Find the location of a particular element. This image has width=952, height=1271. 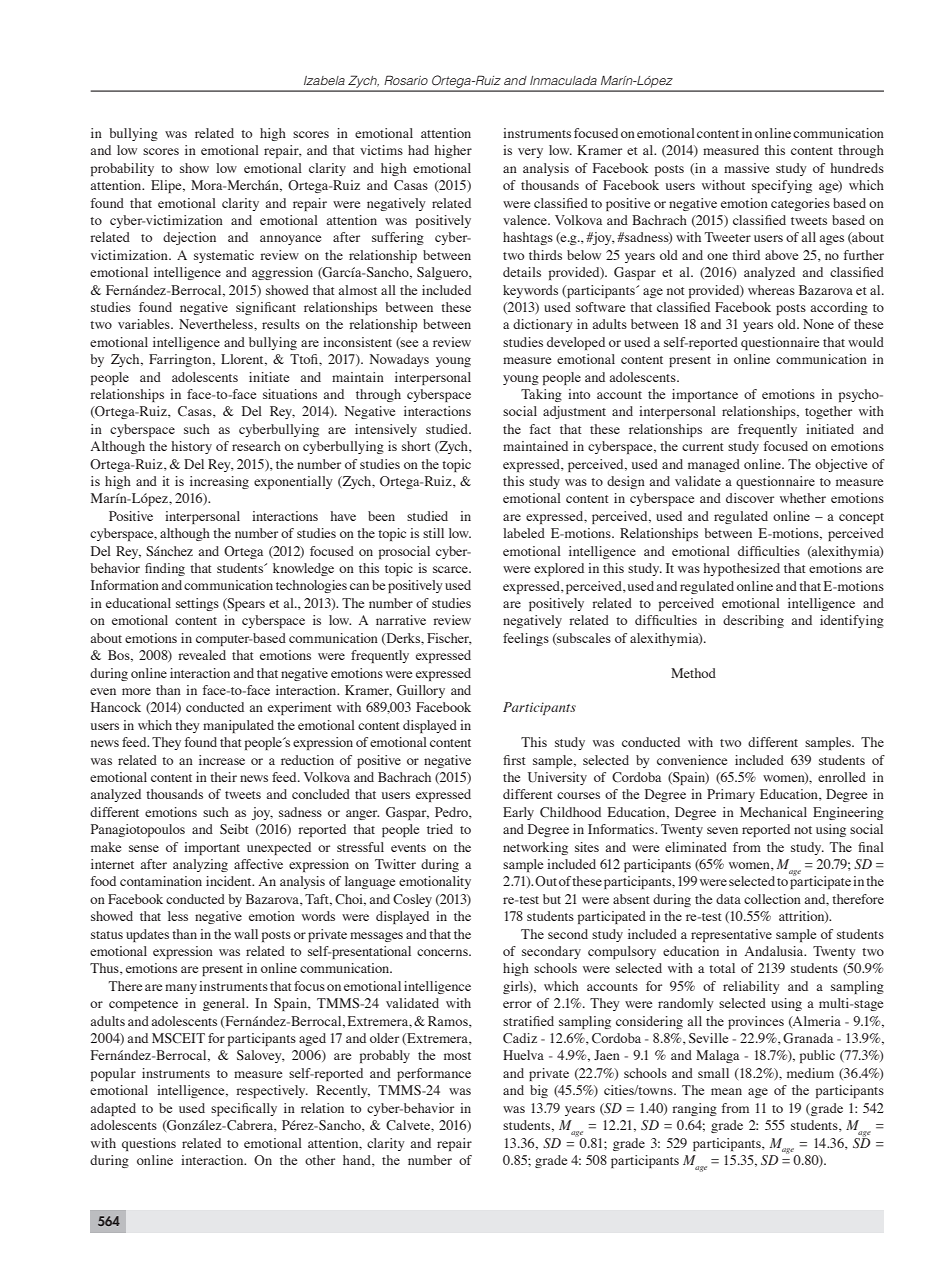

big is located at coordinates (539, 1091).
